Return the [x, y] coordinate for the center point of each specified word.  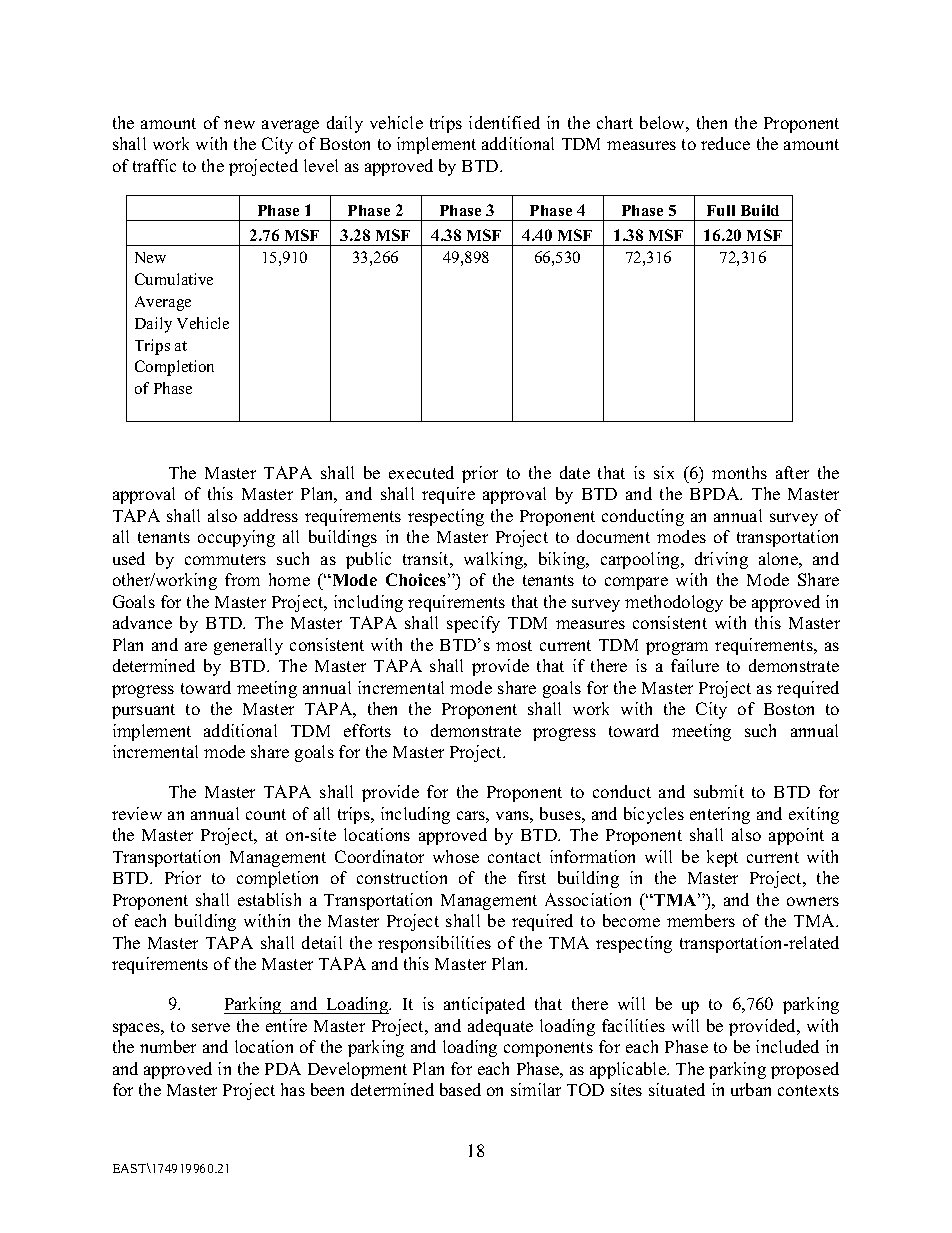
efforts [367, 730]
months [739, 472]
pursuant [143, 711]
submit [719, 791]
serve [211, 1027]
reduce [725, 143]
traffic [154, 165]
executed [421, 472]
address [271, 515]
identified [504, 122]
